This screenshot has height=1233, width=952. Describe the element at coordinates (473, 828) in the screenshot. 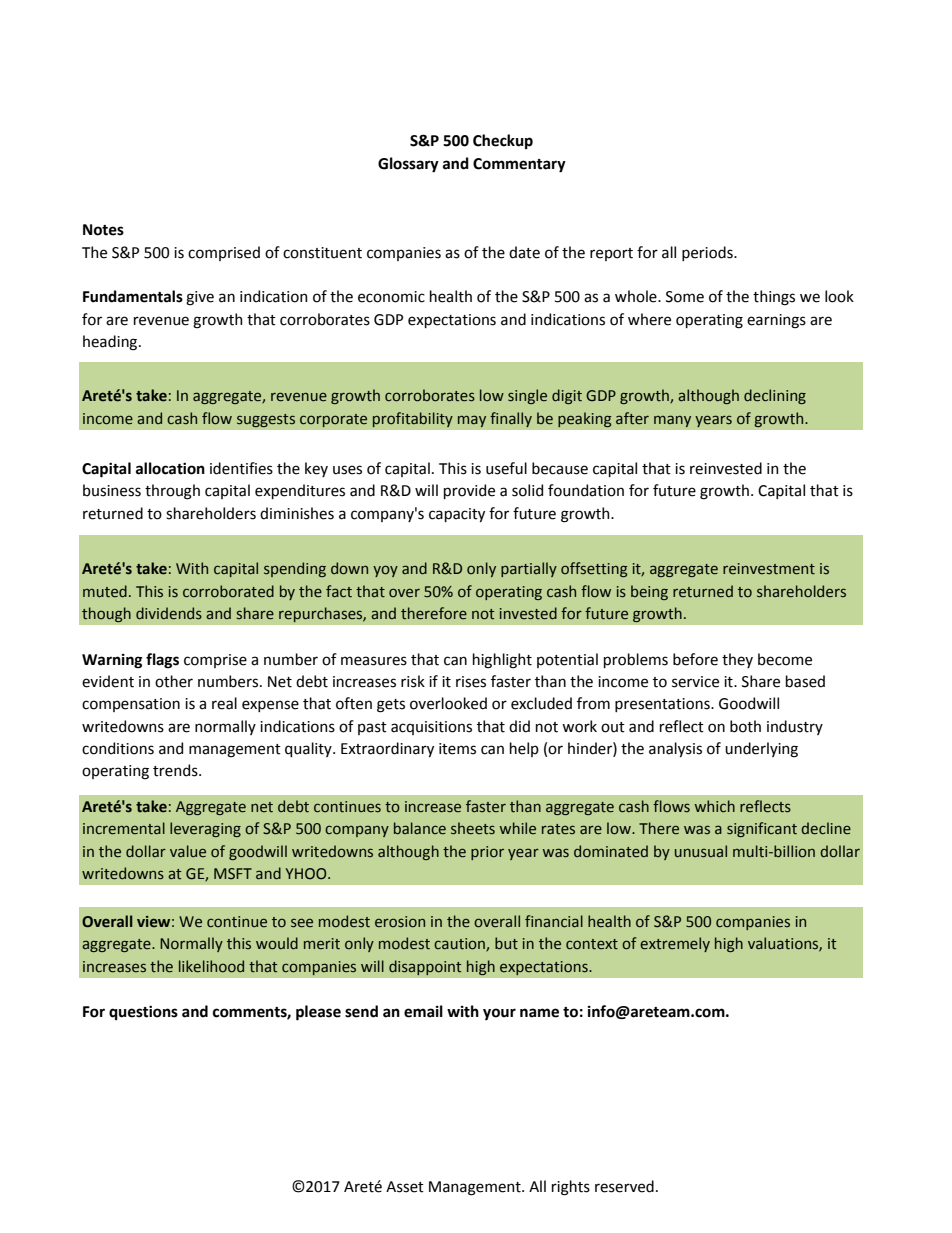

I see `sheets` at that location.
